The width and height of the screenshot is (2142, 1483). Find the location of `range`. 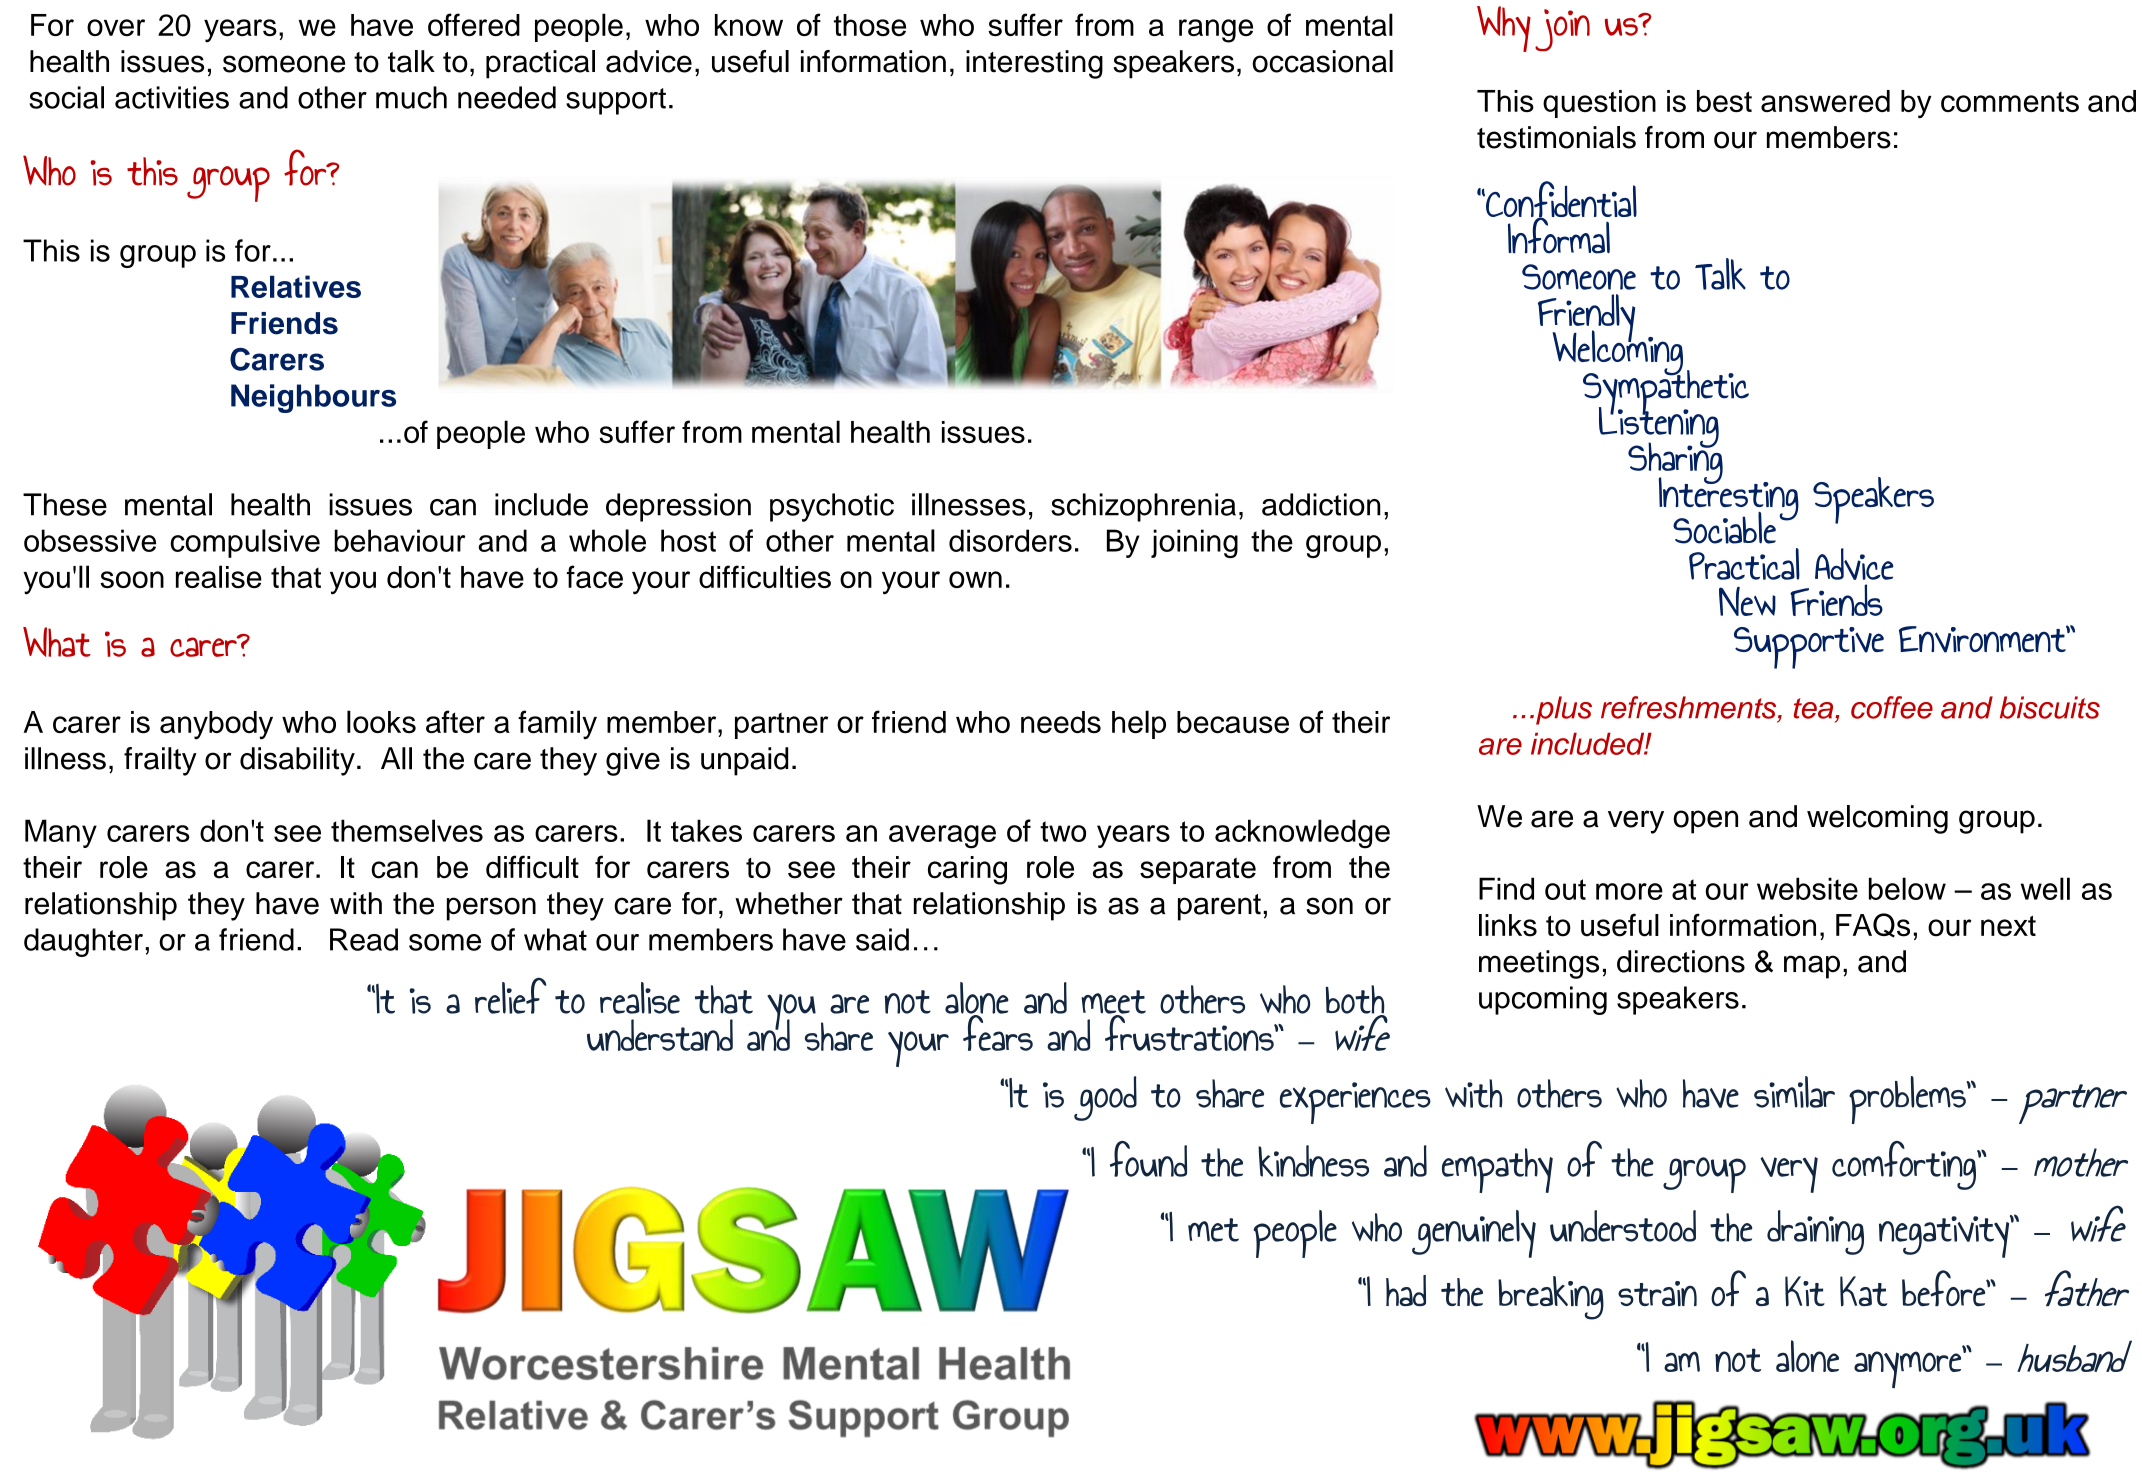

range is located at coordinates (1216, 31).
